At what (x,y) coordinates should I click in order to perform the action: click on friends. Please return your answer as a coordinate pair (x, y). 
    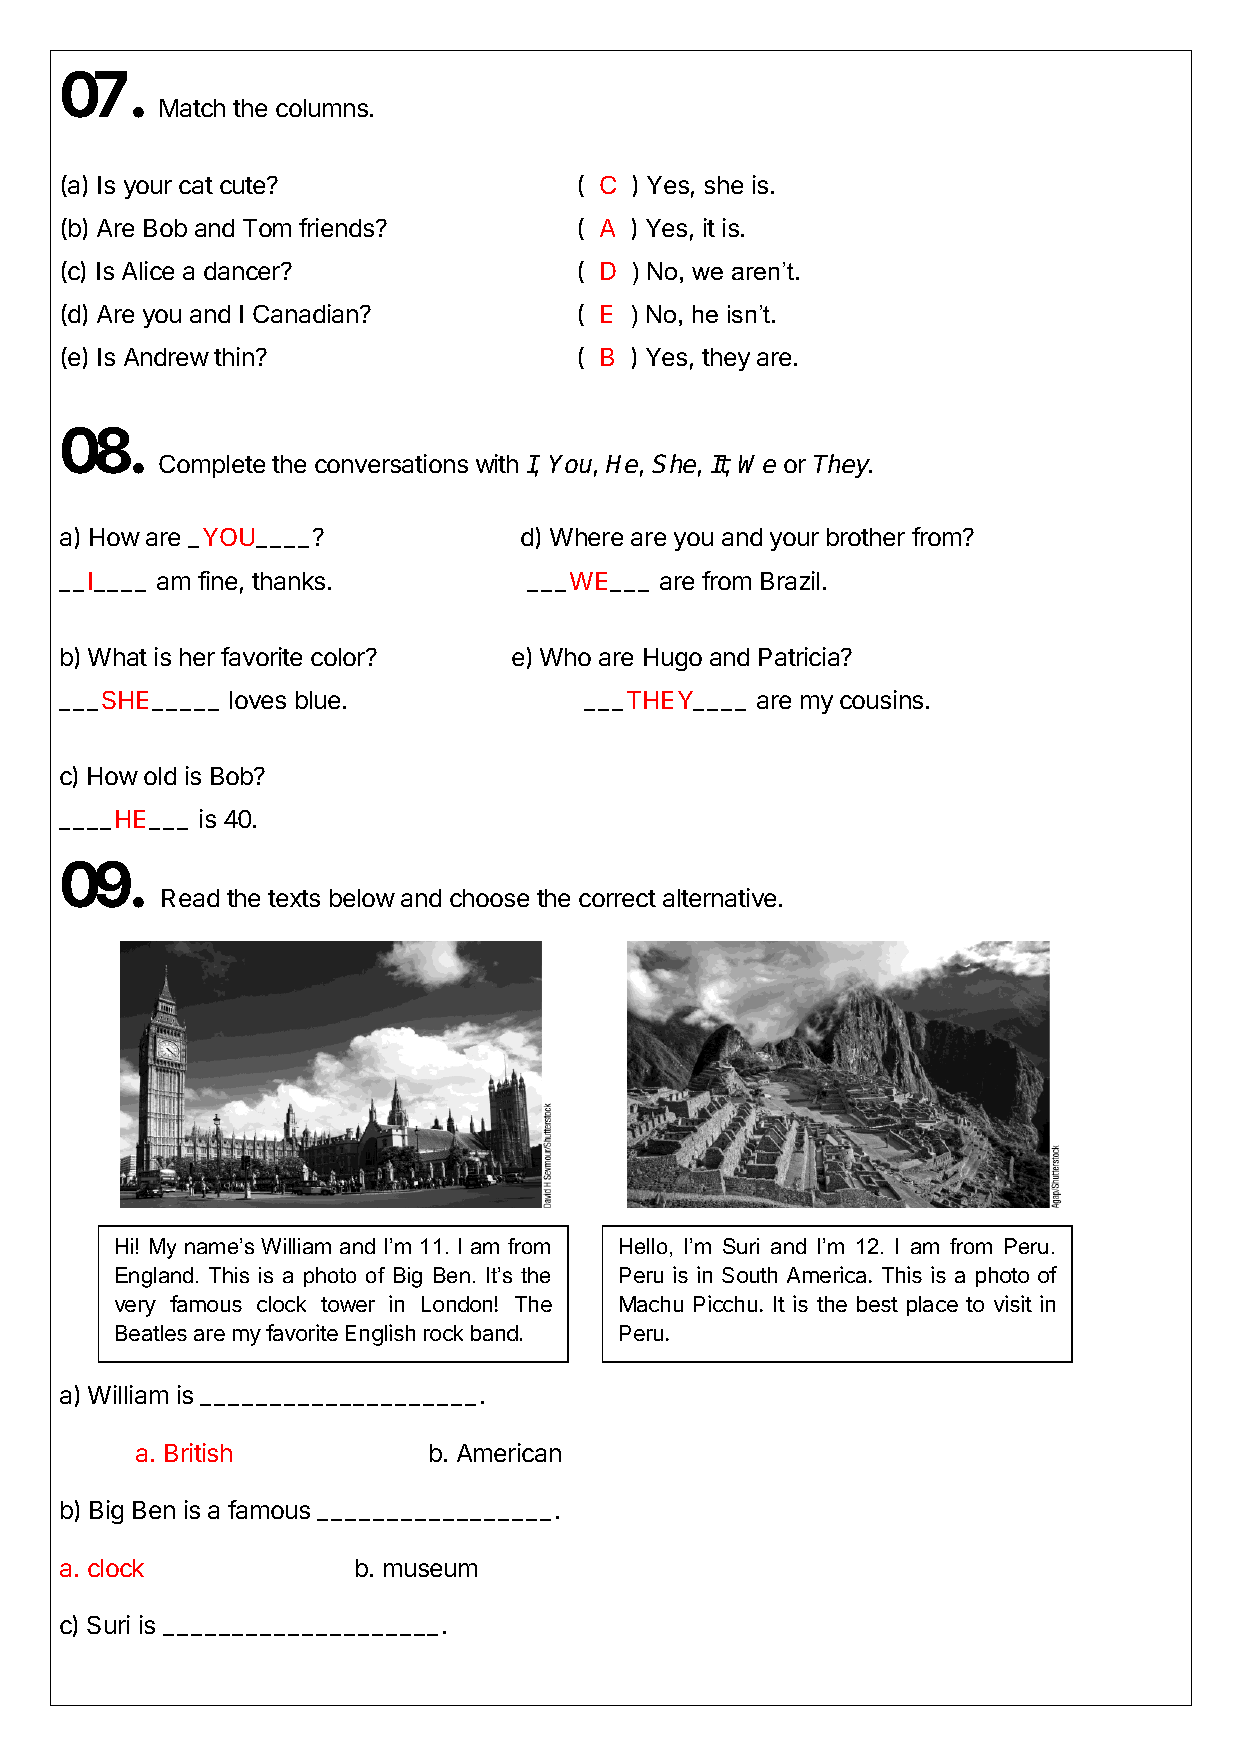
    Looking at the image, I should click on (338, 227).
